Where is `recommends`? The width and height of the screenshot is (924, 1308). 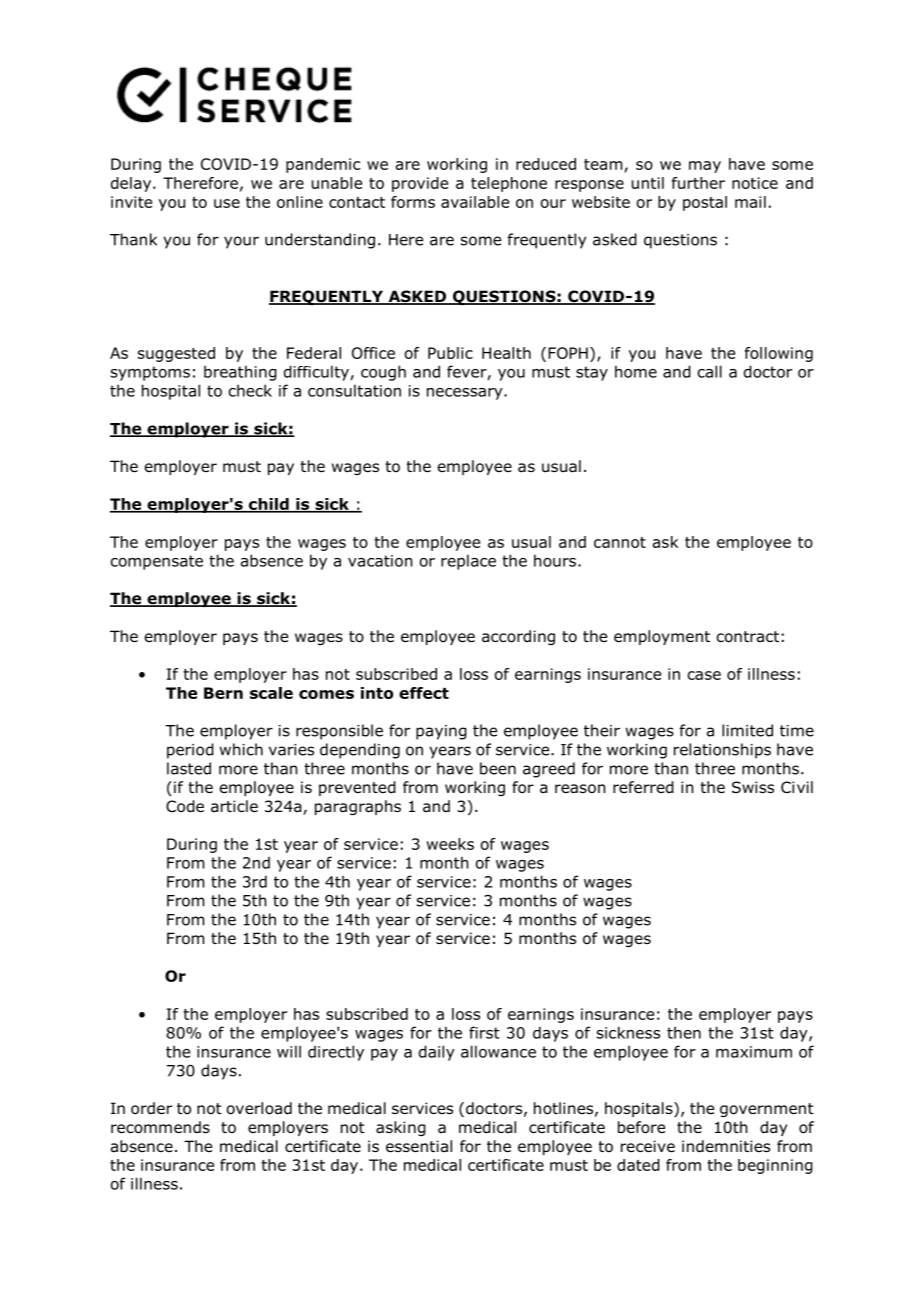 recommends is located at coordinates (160, 1127).
